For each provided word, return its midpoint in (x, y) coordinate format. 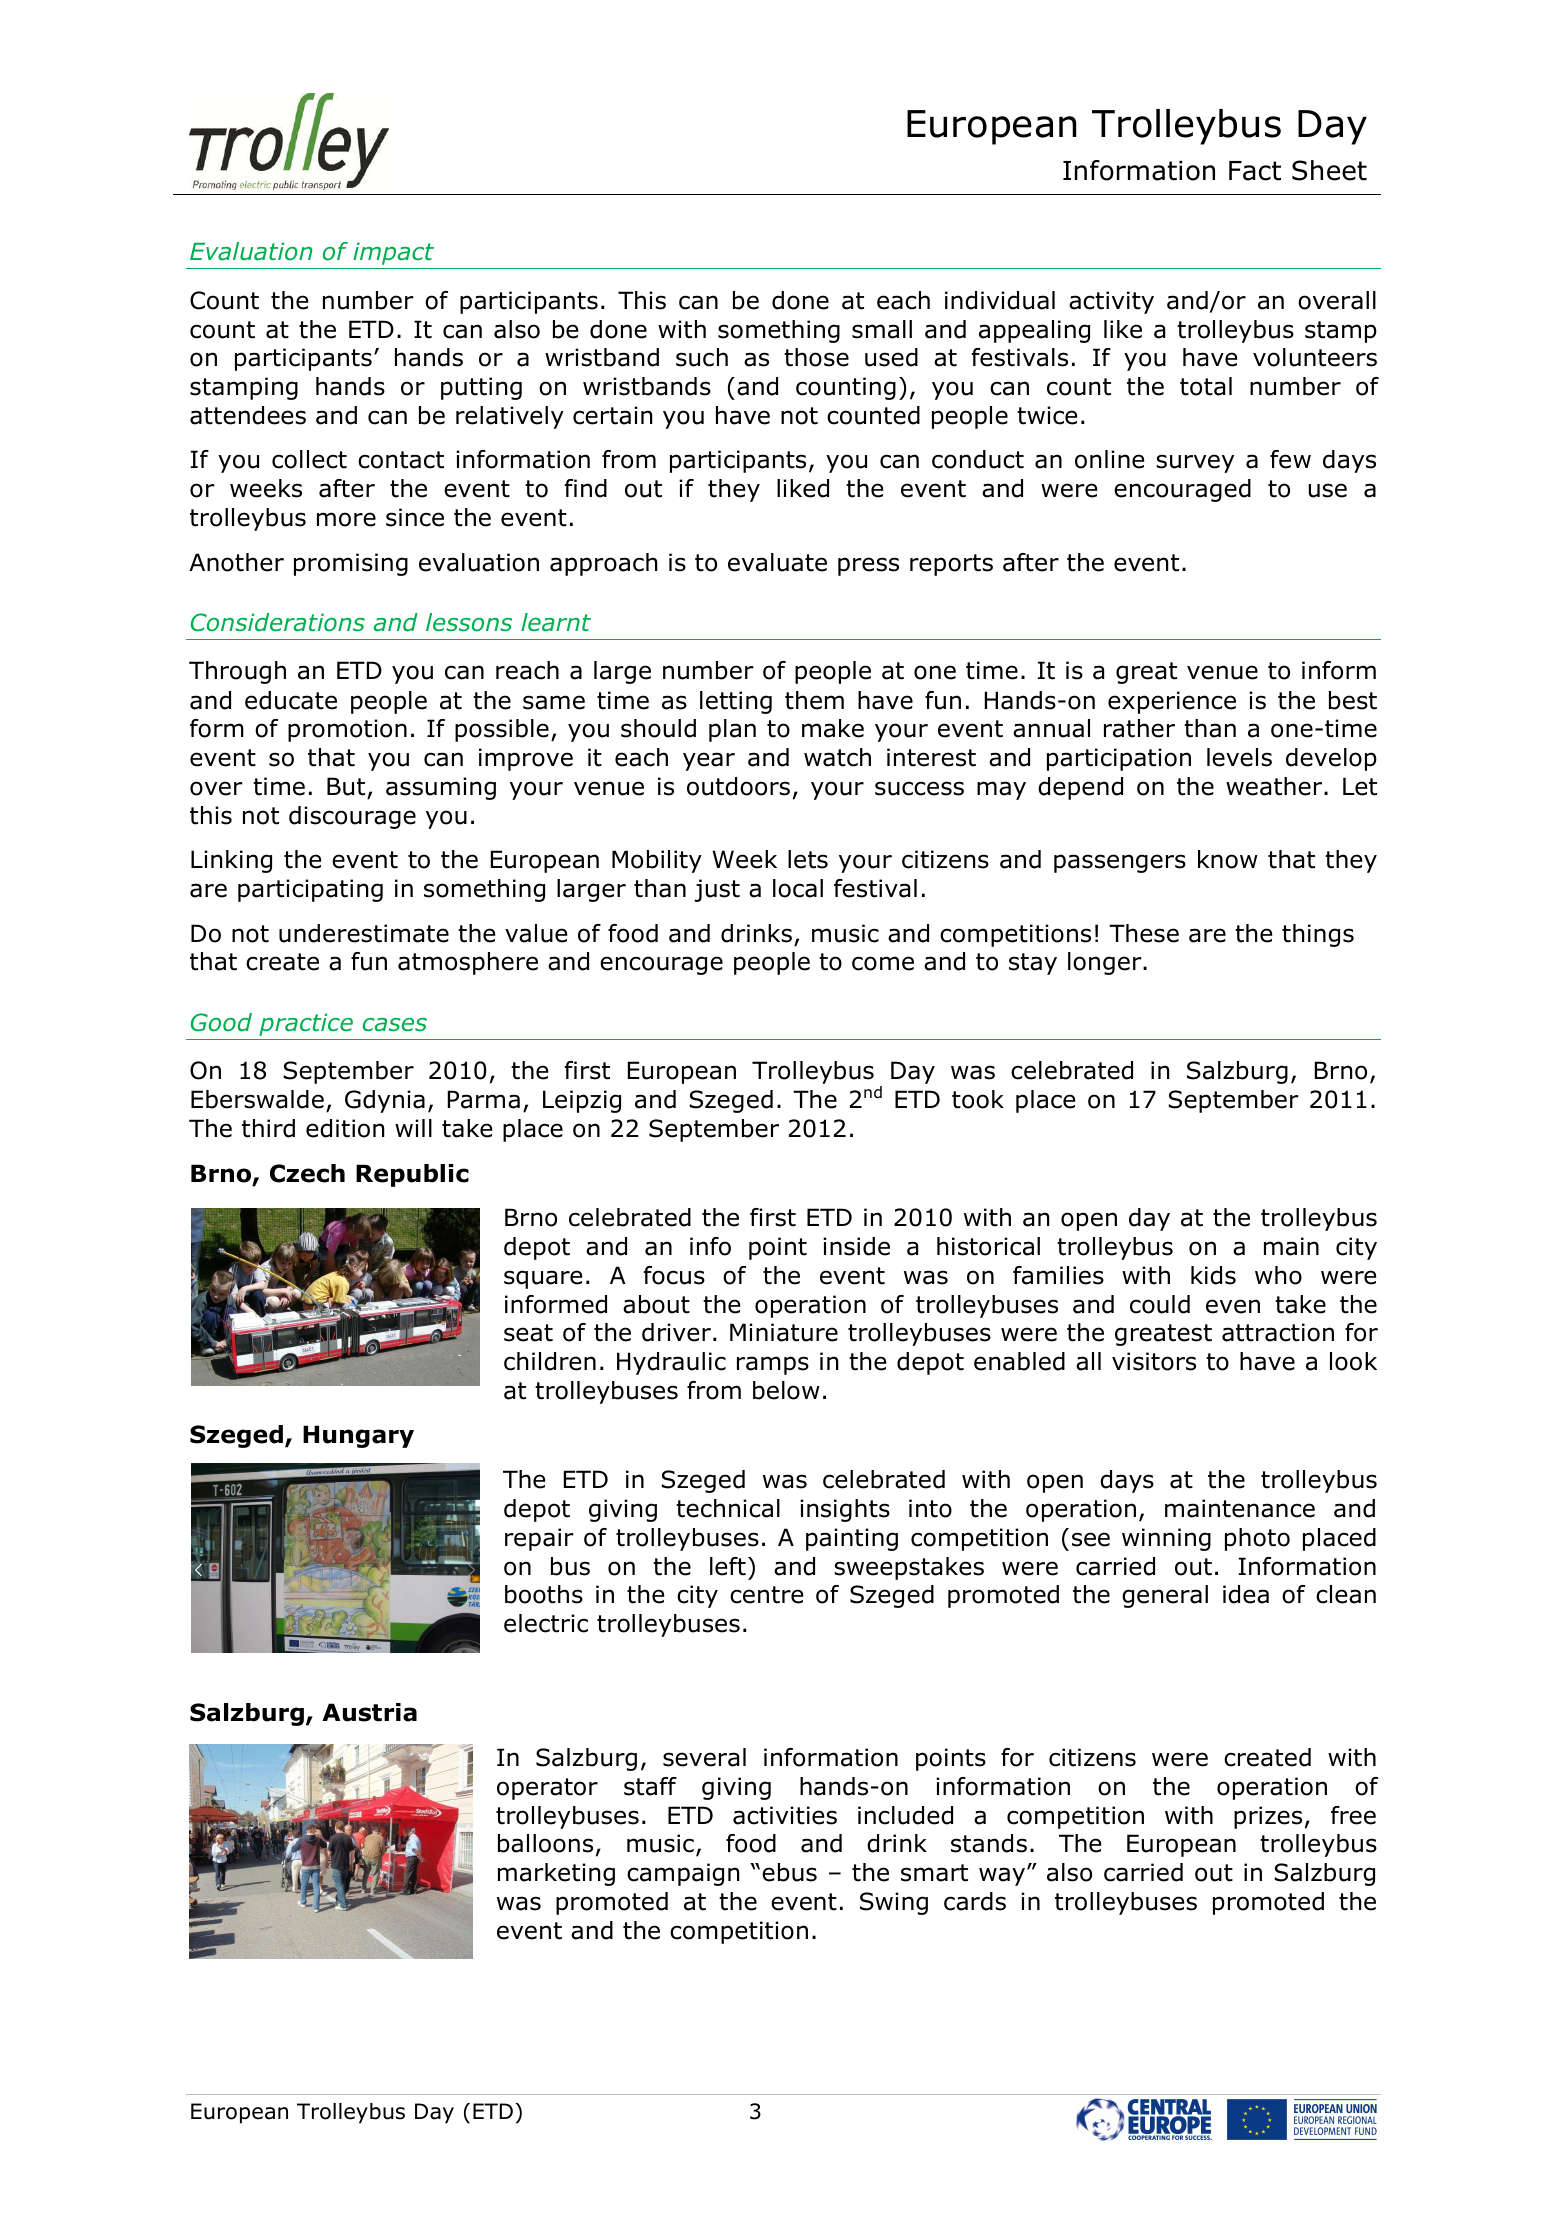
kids (1213, 1275)
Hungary (358, 1436)
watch (837, 757)
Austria (369, 1712)
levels (1239, 757)
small (882, 329)
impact (393, 253)
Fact (1255, 171)
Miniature (784, 1332)
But (346, 786)
